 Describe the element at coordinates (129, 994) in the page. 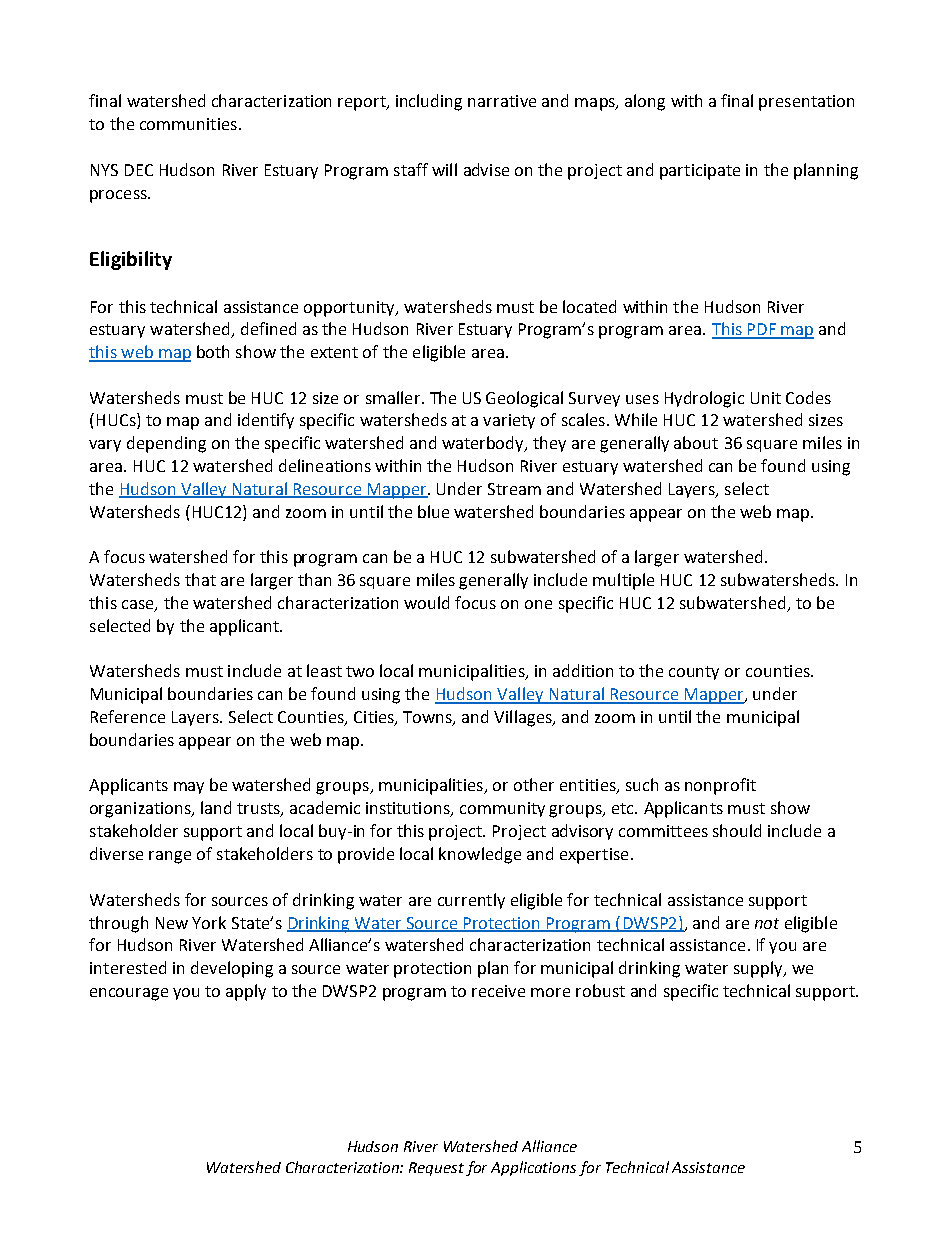

I see `encourage` at that location.
